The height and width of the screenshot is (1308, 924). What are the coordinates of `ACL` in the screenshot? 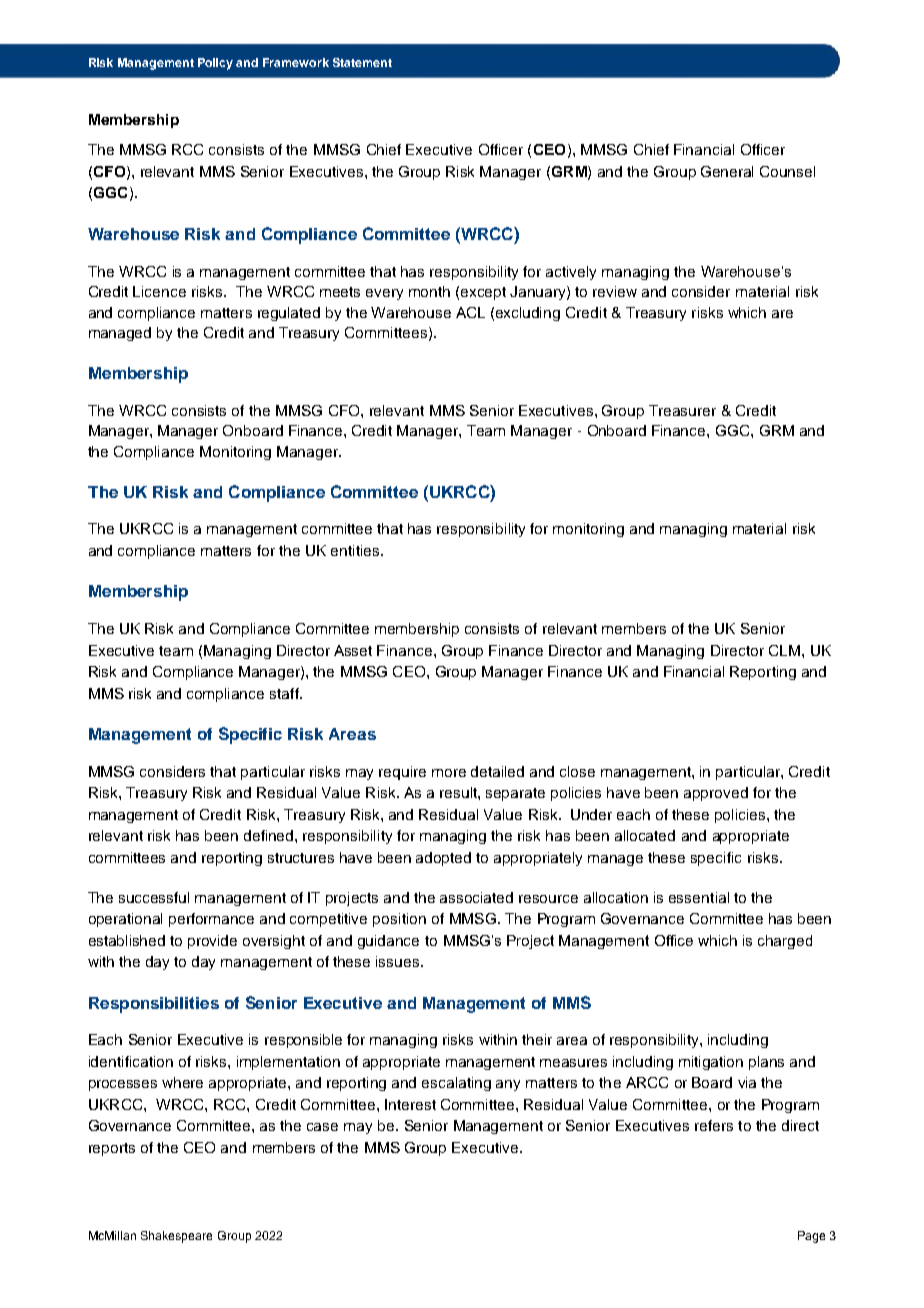 It's located at (470, 312).
